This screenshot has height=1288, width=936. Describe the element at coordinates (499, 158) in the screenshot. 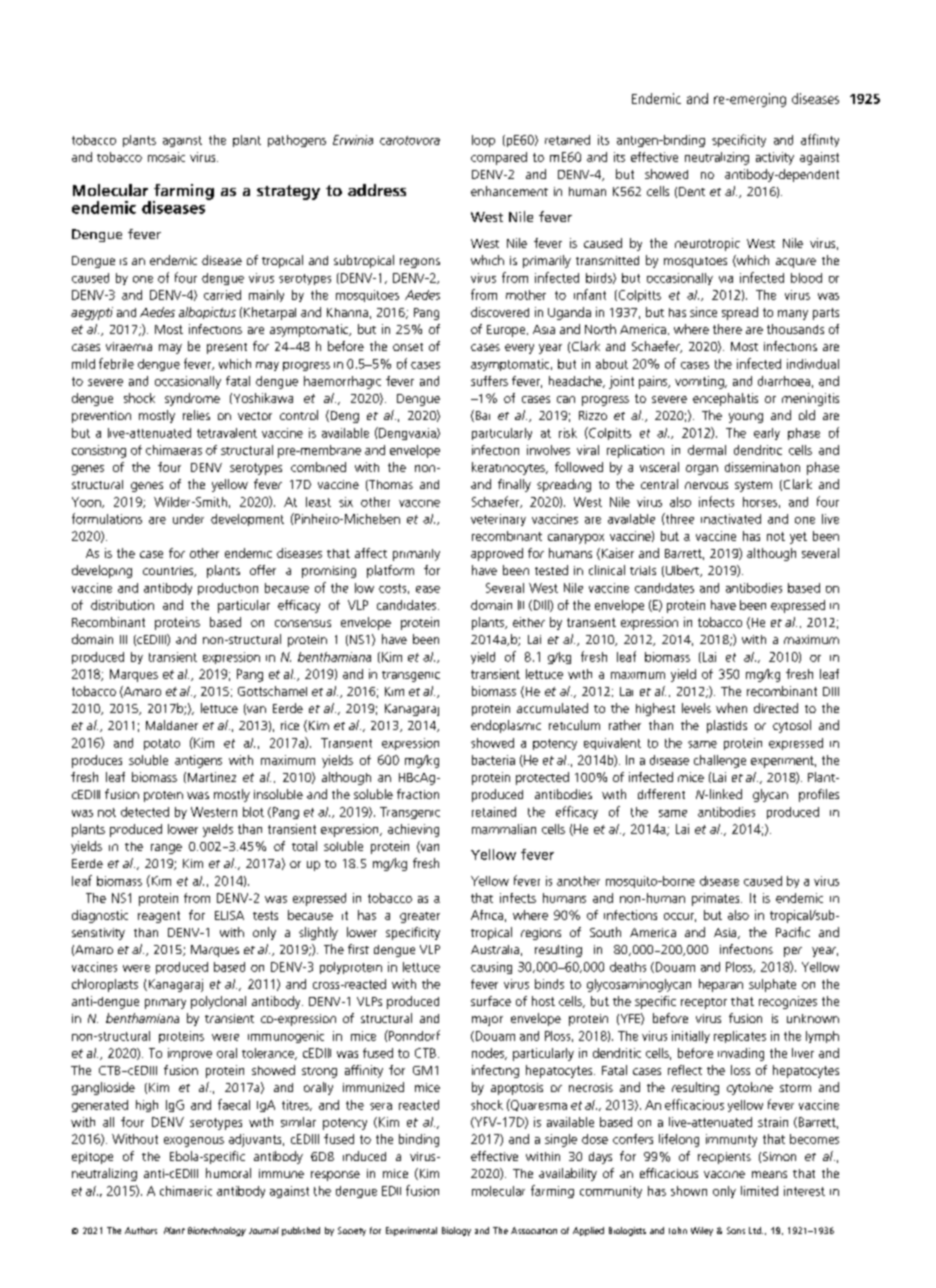

I see `compared` at that location.
